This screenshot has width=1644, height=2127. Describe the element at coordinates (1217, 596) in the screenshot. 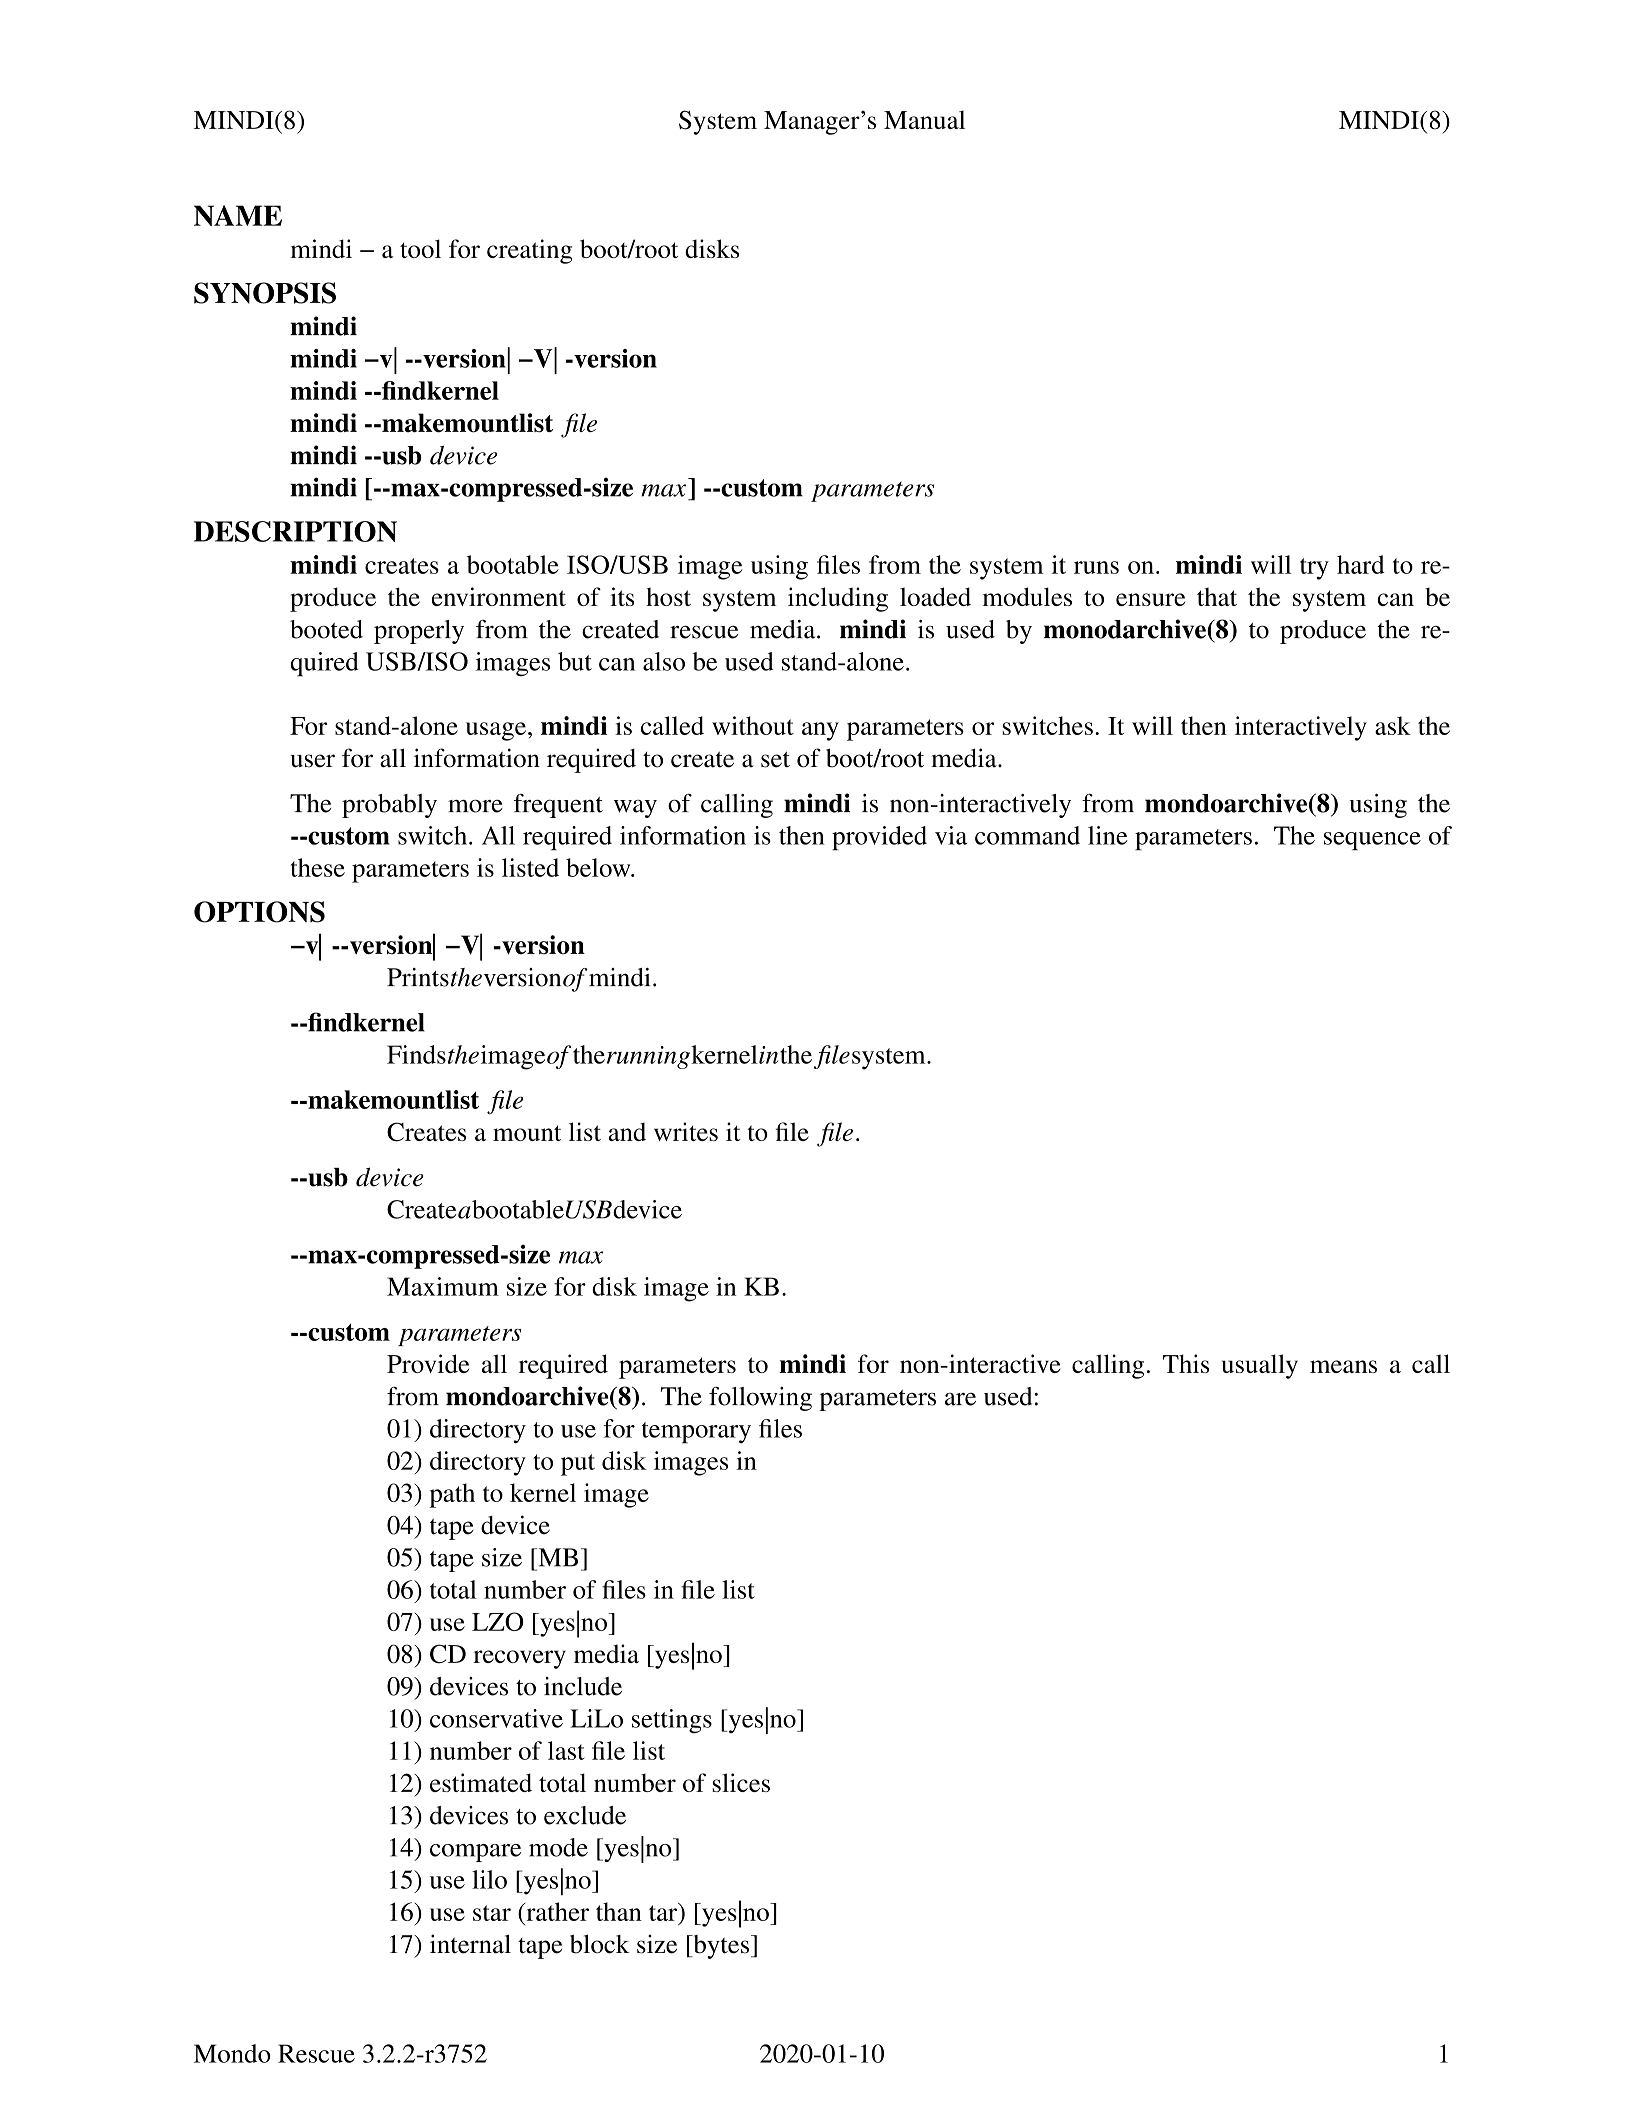

I see `that` at that location.
